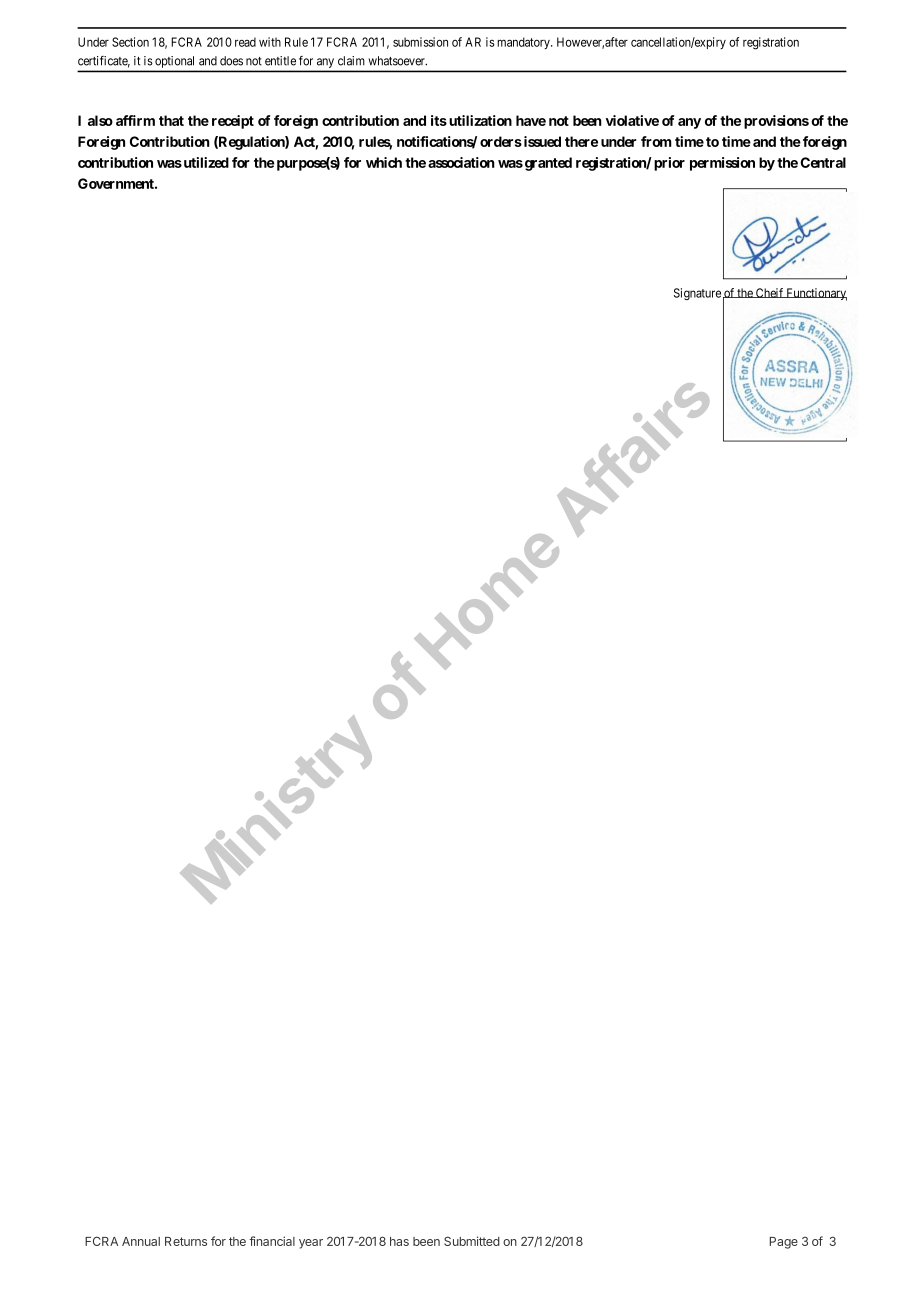 This page has width=924, height=1308. What do you see at coordinates (697, 294) in the page?
I see `Signature` at bounding box center [697, 294].
